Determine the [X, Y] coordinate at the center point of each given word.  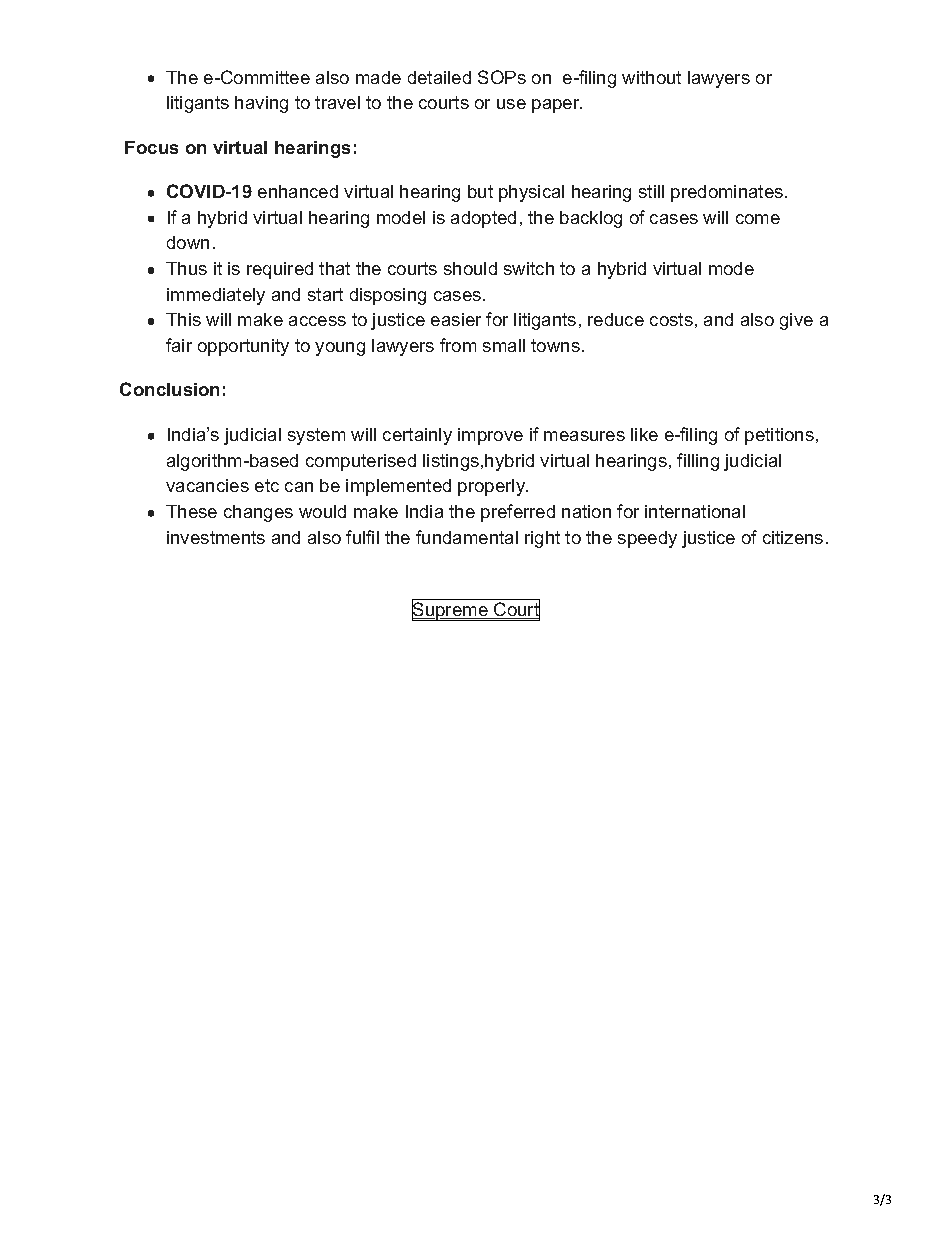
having [261, 104]
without [651, 77]
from [458, 345]
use [511, 104]
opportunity [243, 347]
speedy [647, 539]
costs [671, 319]
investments [216, 537]
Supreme [451, 610]
